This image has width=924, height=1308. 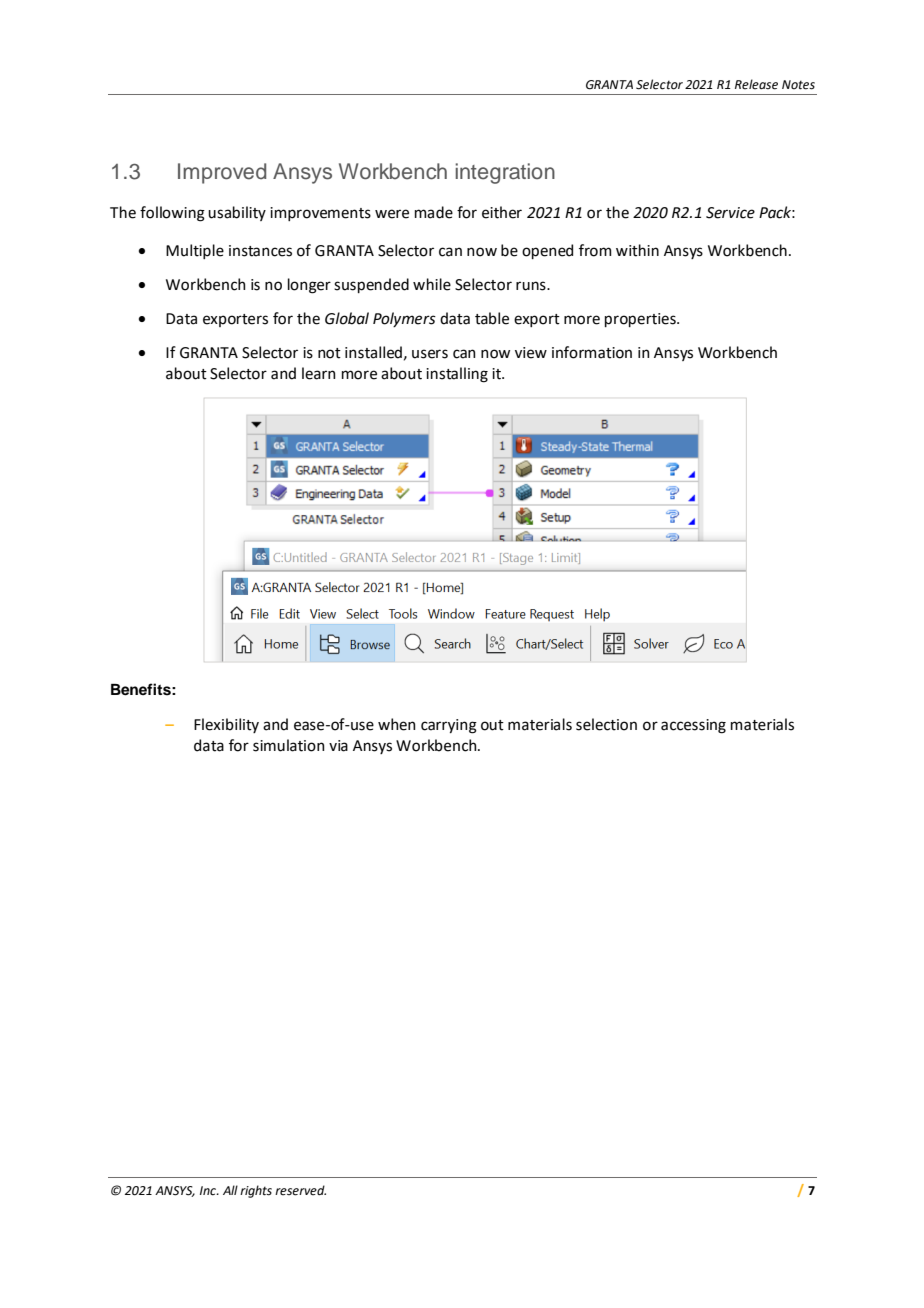 What do you see at coordinates (505, 173) in the image?
I see `integration` at bounding box center [505, 173].
